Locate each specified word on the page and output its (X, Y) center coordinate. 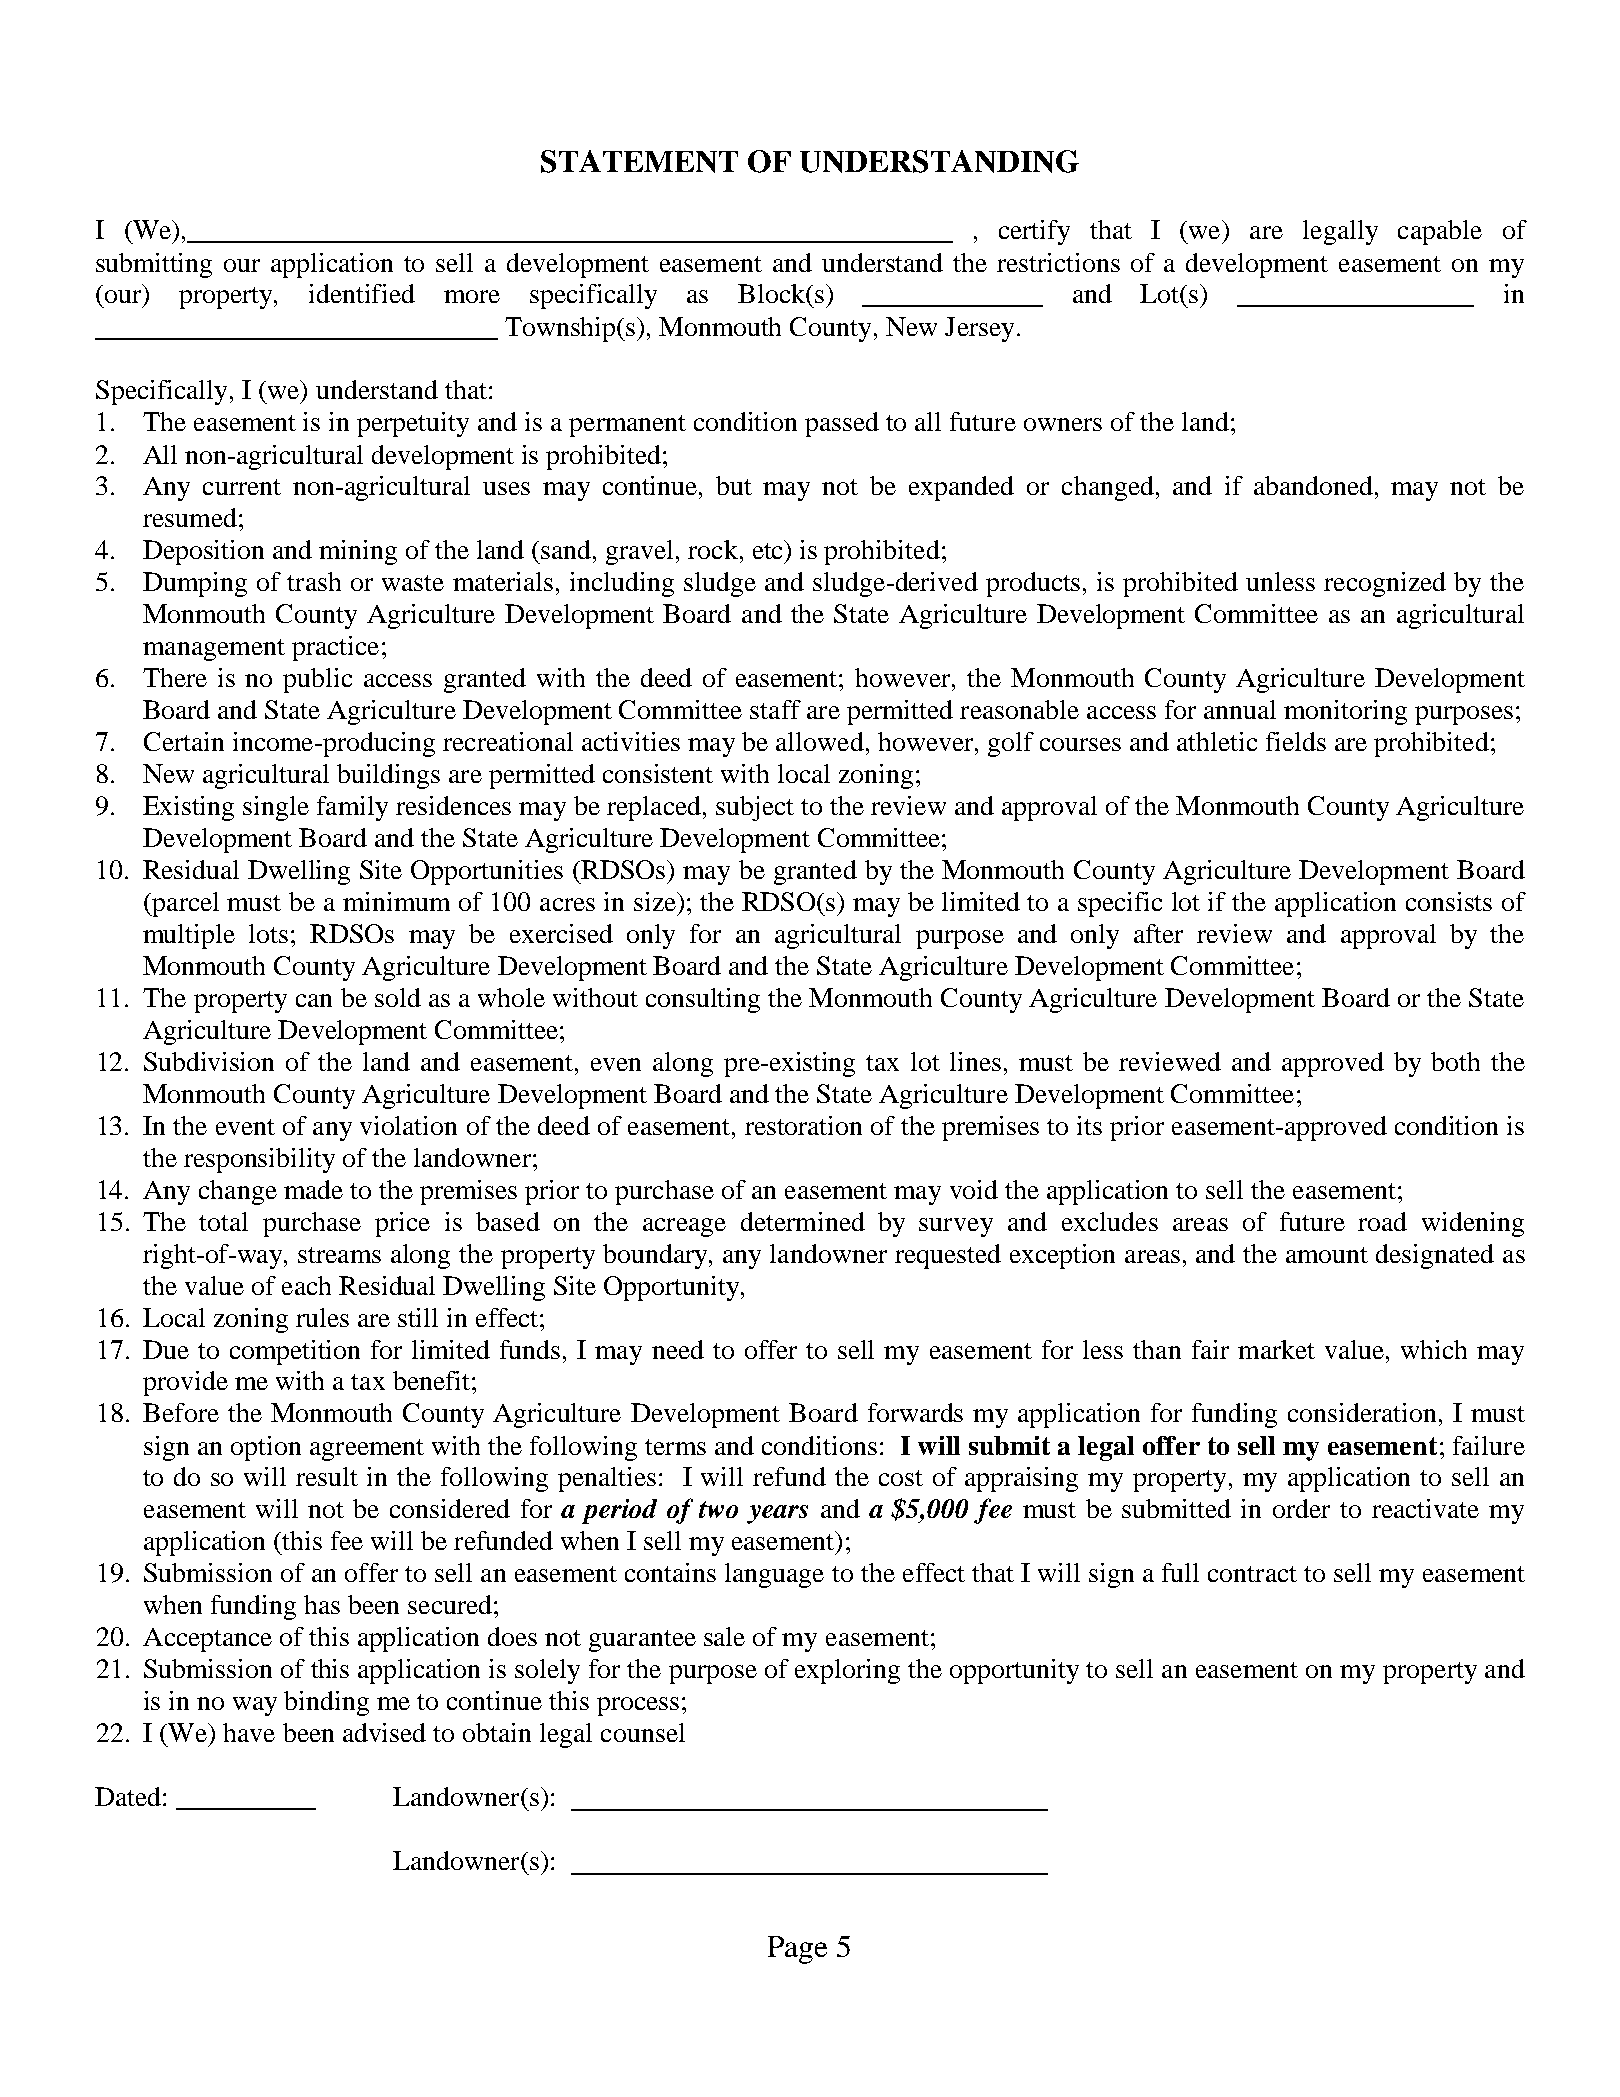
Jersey (979, 329)
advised (384, 1732)
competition (295, 1352)
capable (1440, 232)
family (352, 808)
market (1276, 1349)
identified (362, 293)
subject (755, 808)
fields (1296, 741)
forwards (915, 1412)
